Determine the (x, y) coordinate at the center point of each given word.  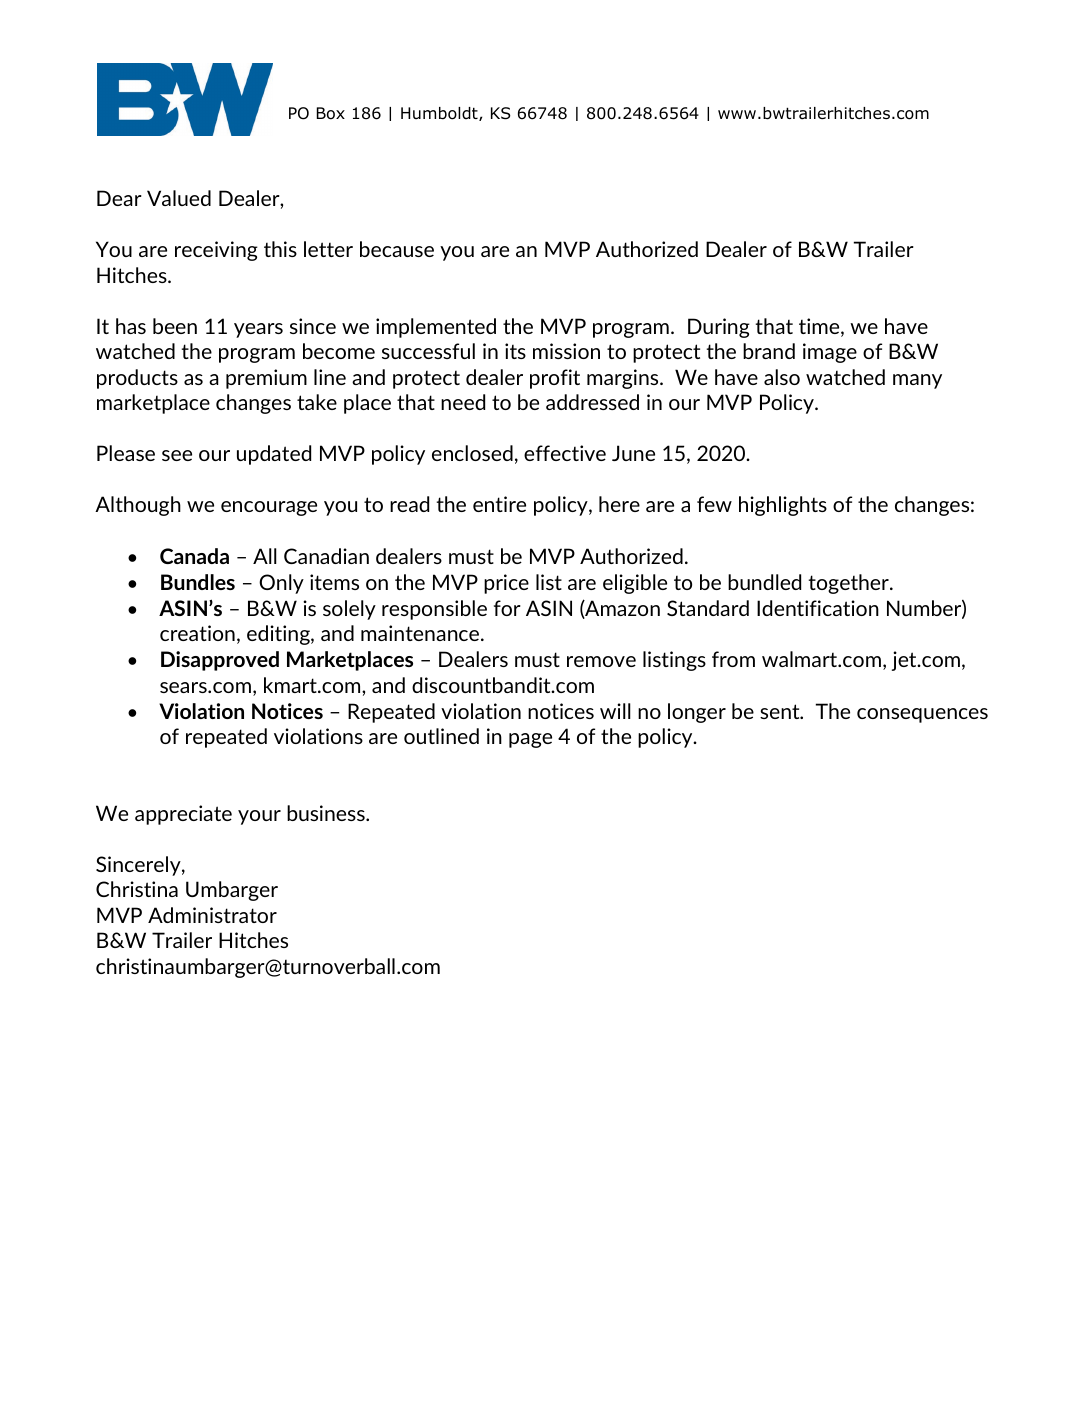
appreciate (183, 815)
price (506, 584)
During (719, 328)
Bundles (198, 582)
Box (331, 113)
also (782, 377)
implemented (436, 328)
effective (565, 453)
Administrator (212, 915)
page (530, 740)
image (830, 353)
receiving (216, 251)
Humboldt (440, 114)
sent (781, 711)
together (849, 584)
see (177, 455)
